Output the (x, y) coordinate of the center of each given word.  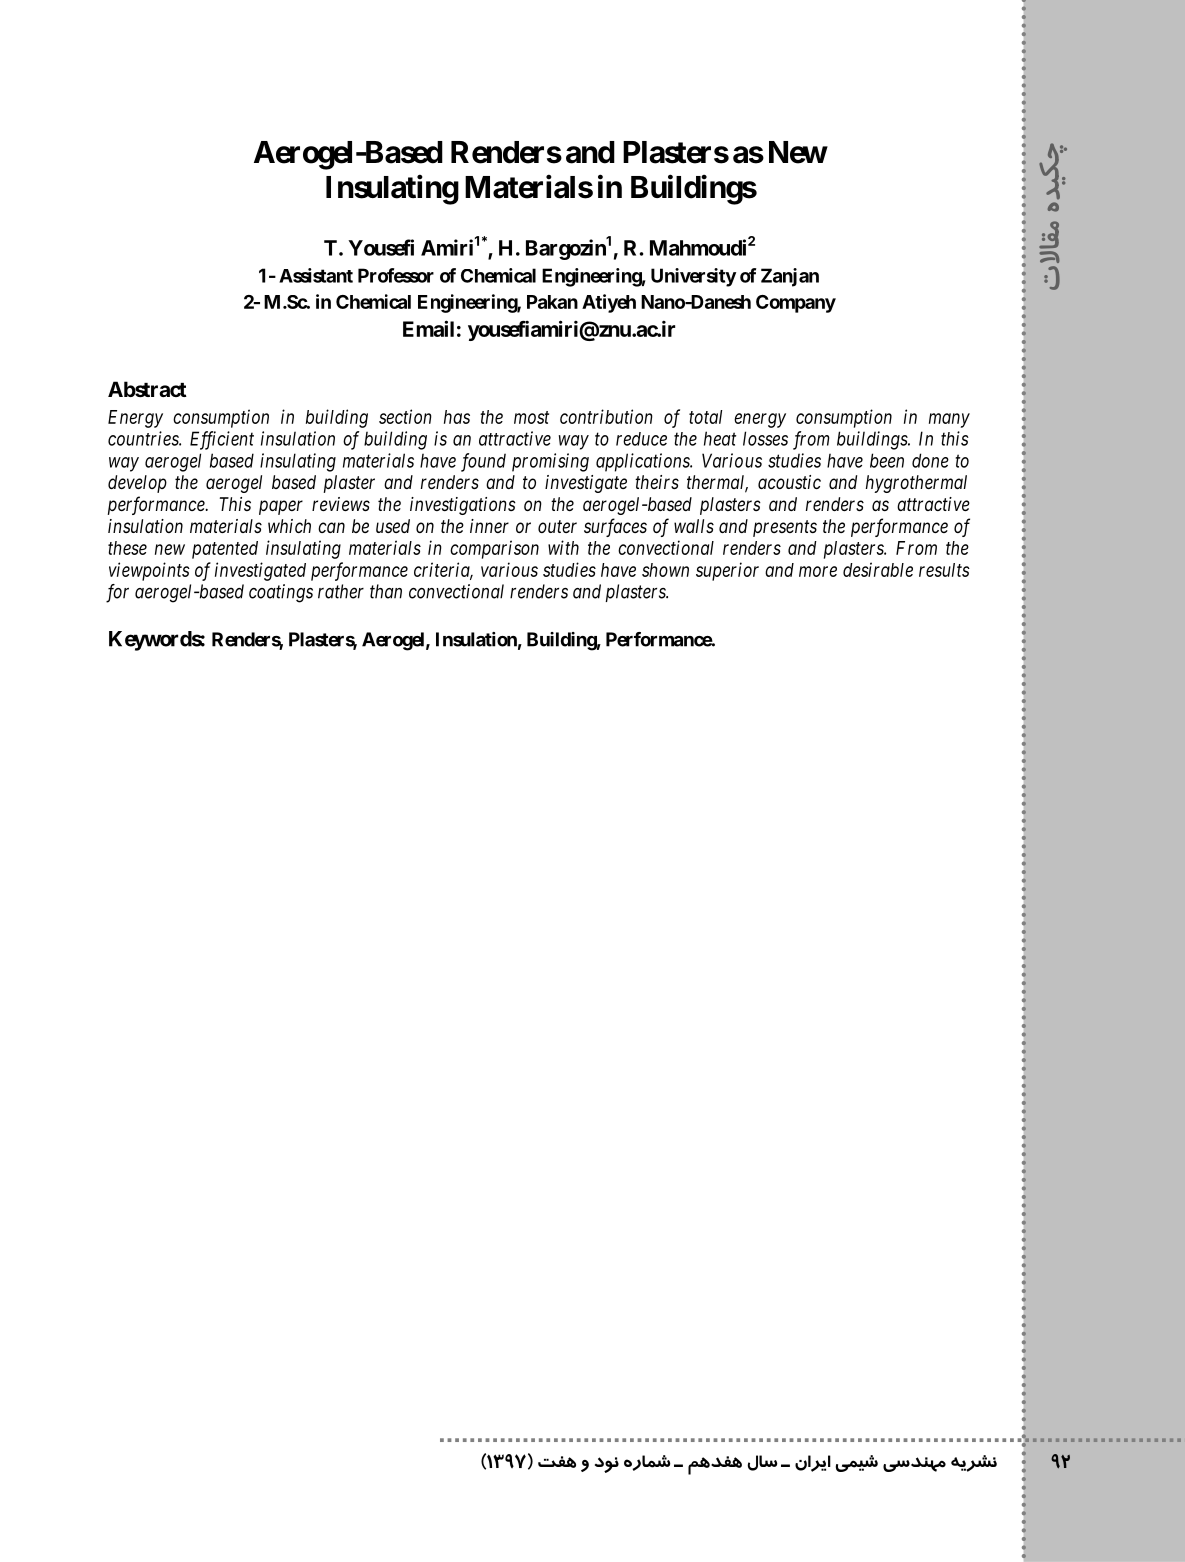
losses (765, 438)
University (693, 277)
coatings (281, 593)
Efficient (222, 440)
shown (665, 570)
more (818, 571)
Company (796, 304)
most (531, 417)
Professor (396, 275)
